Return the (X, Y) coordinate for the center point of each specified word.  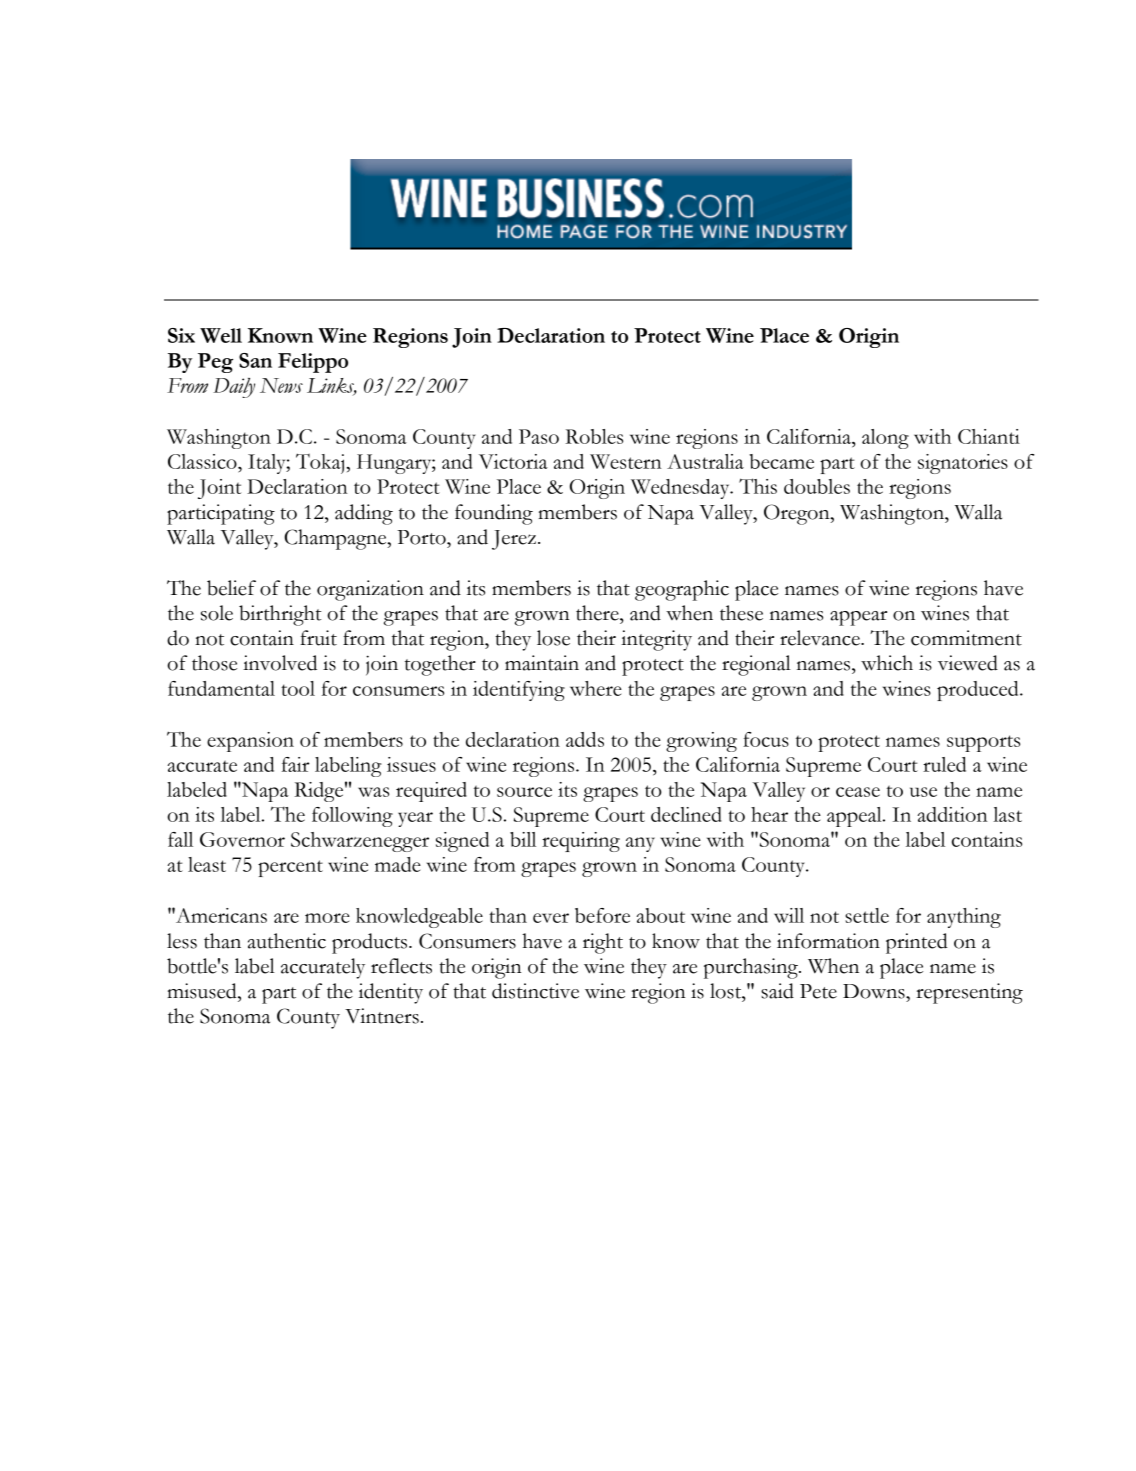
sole (217, 613)
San (255, 360)
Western (625, 461)
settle (867, 915)
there (598, 613)
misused (203, 991)
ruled (944, 764)
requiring (581, 842)
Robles (594, 436)
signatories (963, 464)
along (885, 439)
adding (364, 514)
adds (585, 739)
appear (858, 618)
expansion (250, 742)
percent (290, 868)
